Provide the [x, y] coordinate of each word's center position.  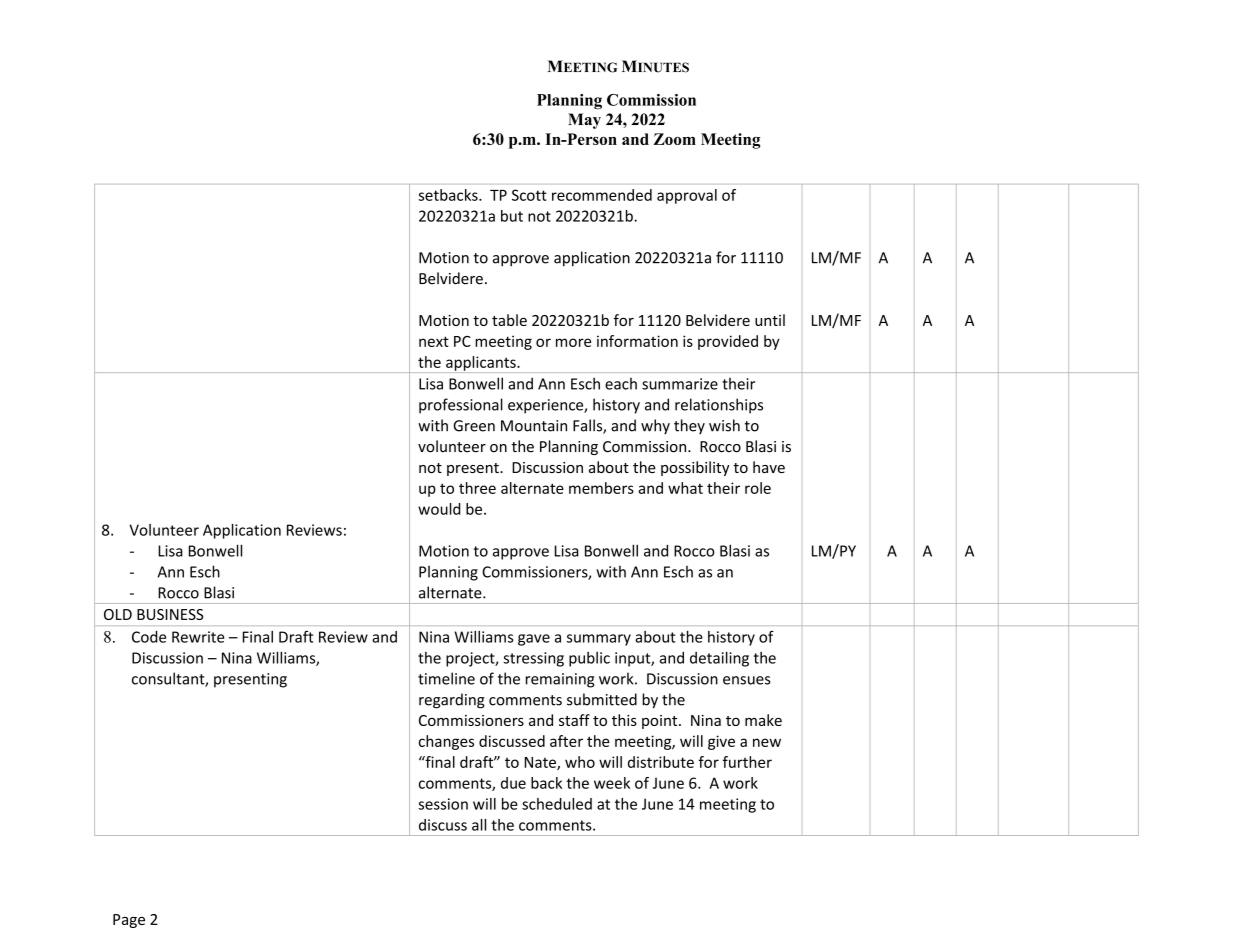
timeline [446, 678]
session [443, 804]
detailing [719, 659]
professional [461, 406]
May [584, 121]
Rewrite [198, 637]
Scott [529, 195]
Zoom [675, 139]
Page [129, 921]
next [434, 341]
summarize [680, 384]
